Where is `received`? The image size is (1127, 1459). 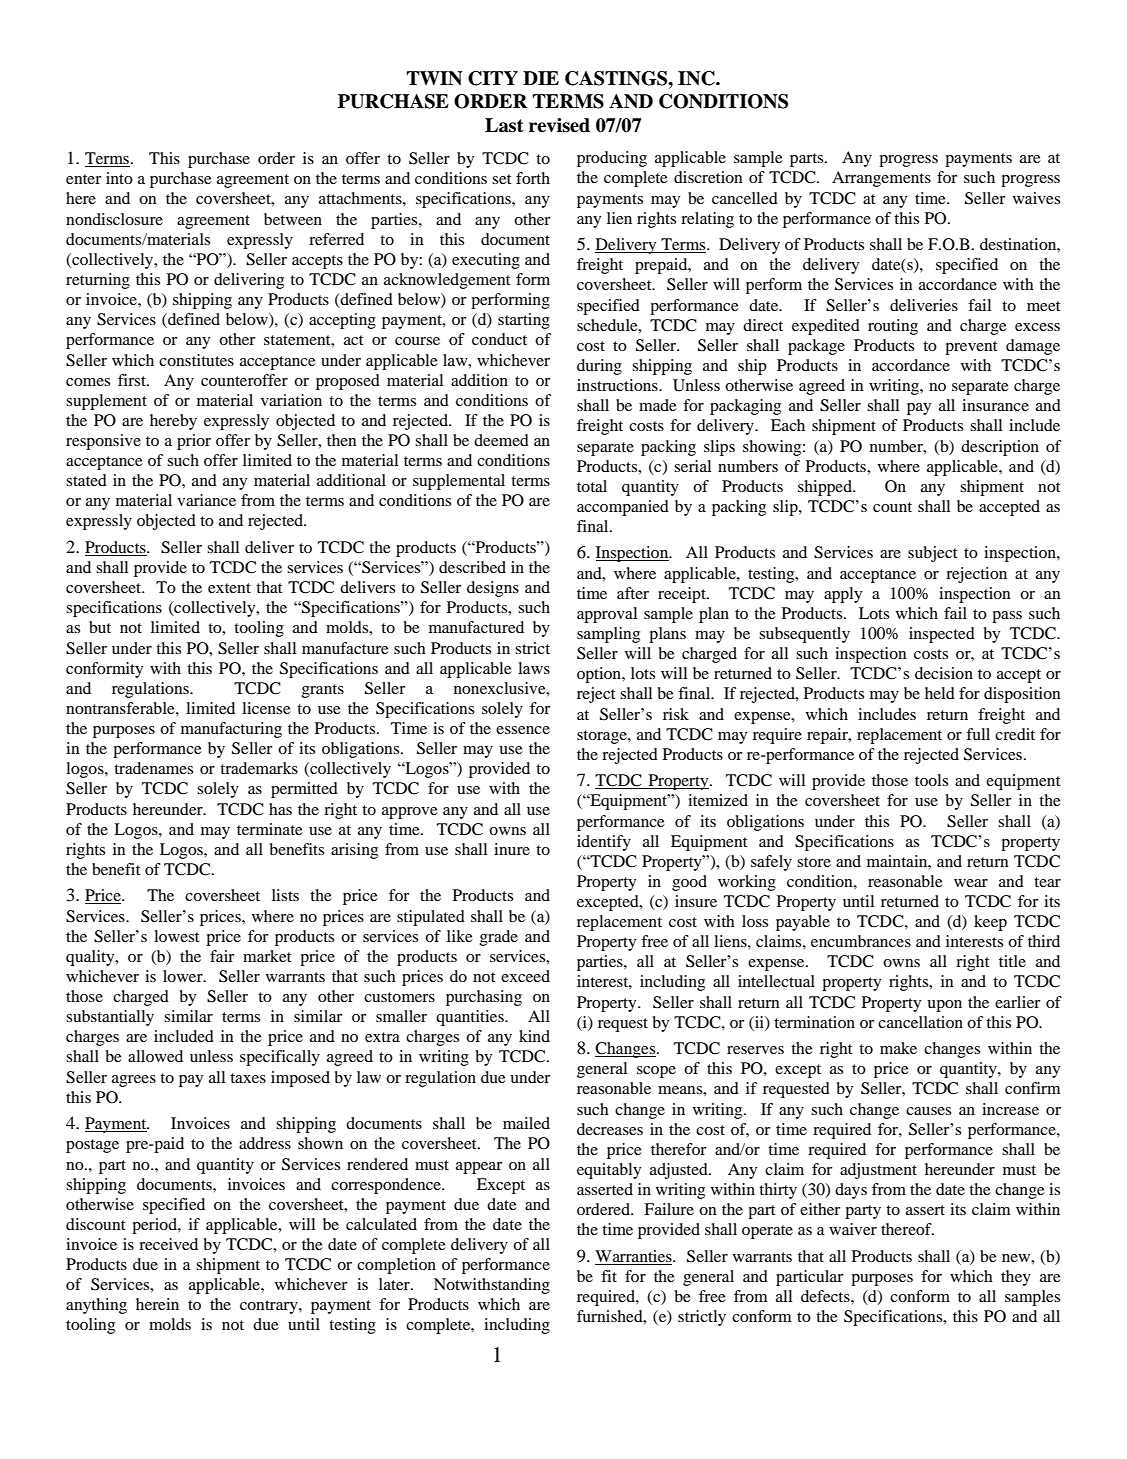
received is located at coordinates (168, 1244).
